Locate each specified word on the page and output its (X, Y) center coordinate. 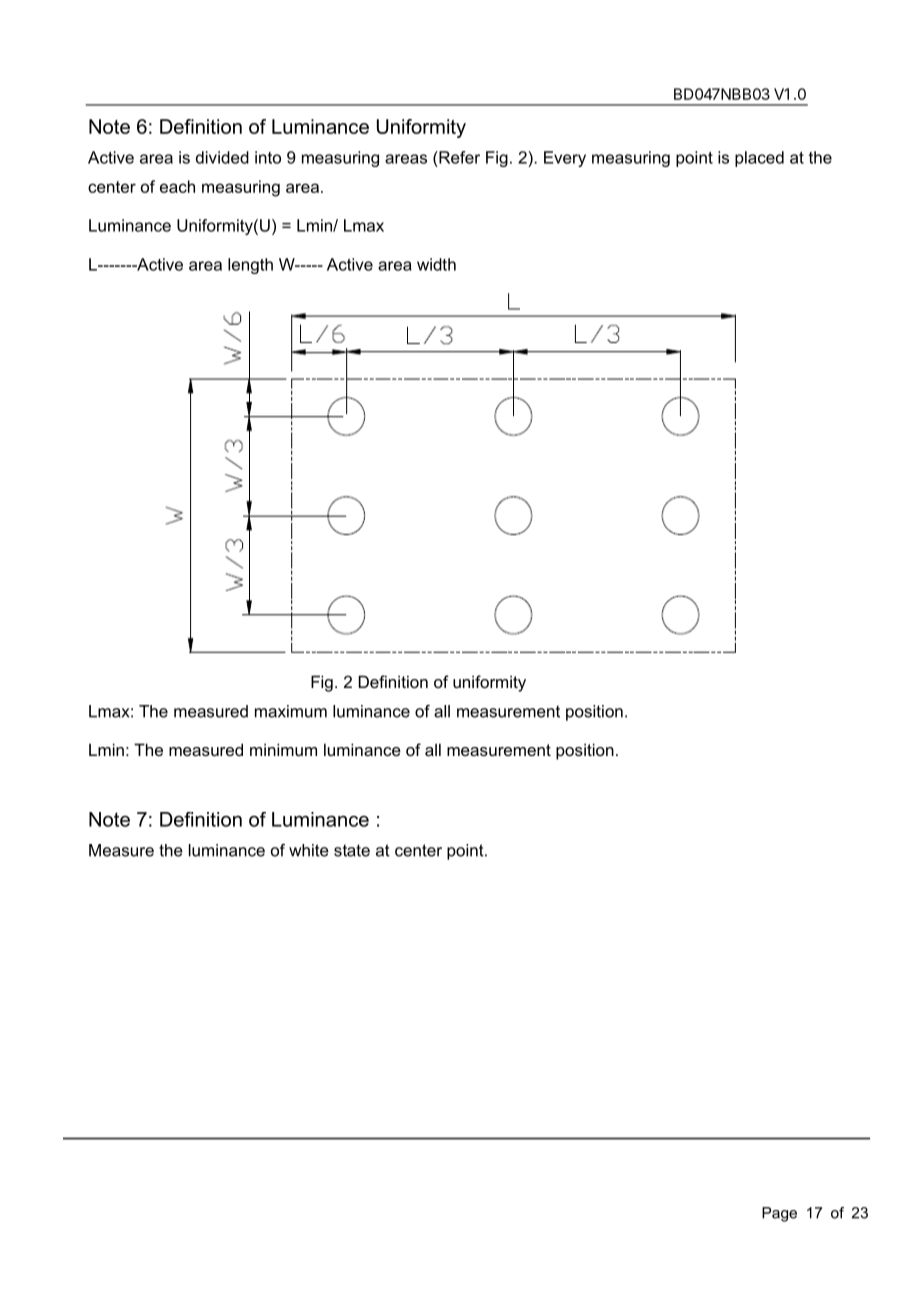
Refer (458, 157)
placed (759, 159)
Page (779, 1214)
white (309, 850)
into (268, 157)
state (352, 850)
